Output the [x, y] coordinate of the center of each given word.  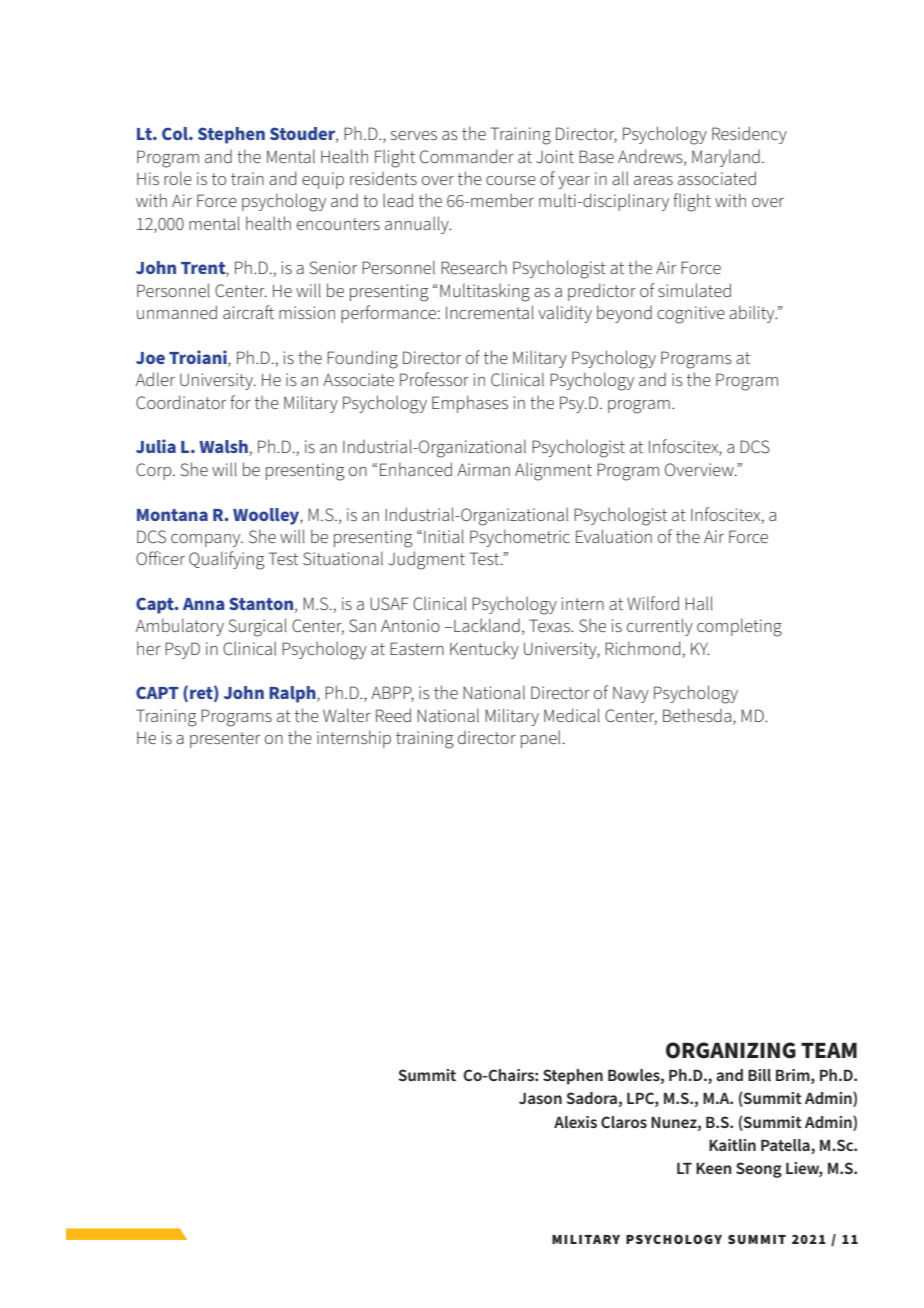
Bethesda [697, 715]
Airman [483, 469]
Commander [467, 156]
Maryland [726, 158]
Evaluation [614, 536]
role [178, 178]
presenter [225, 740]
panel [540, 739]
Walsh [224, 448]
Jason [540, 1098]
